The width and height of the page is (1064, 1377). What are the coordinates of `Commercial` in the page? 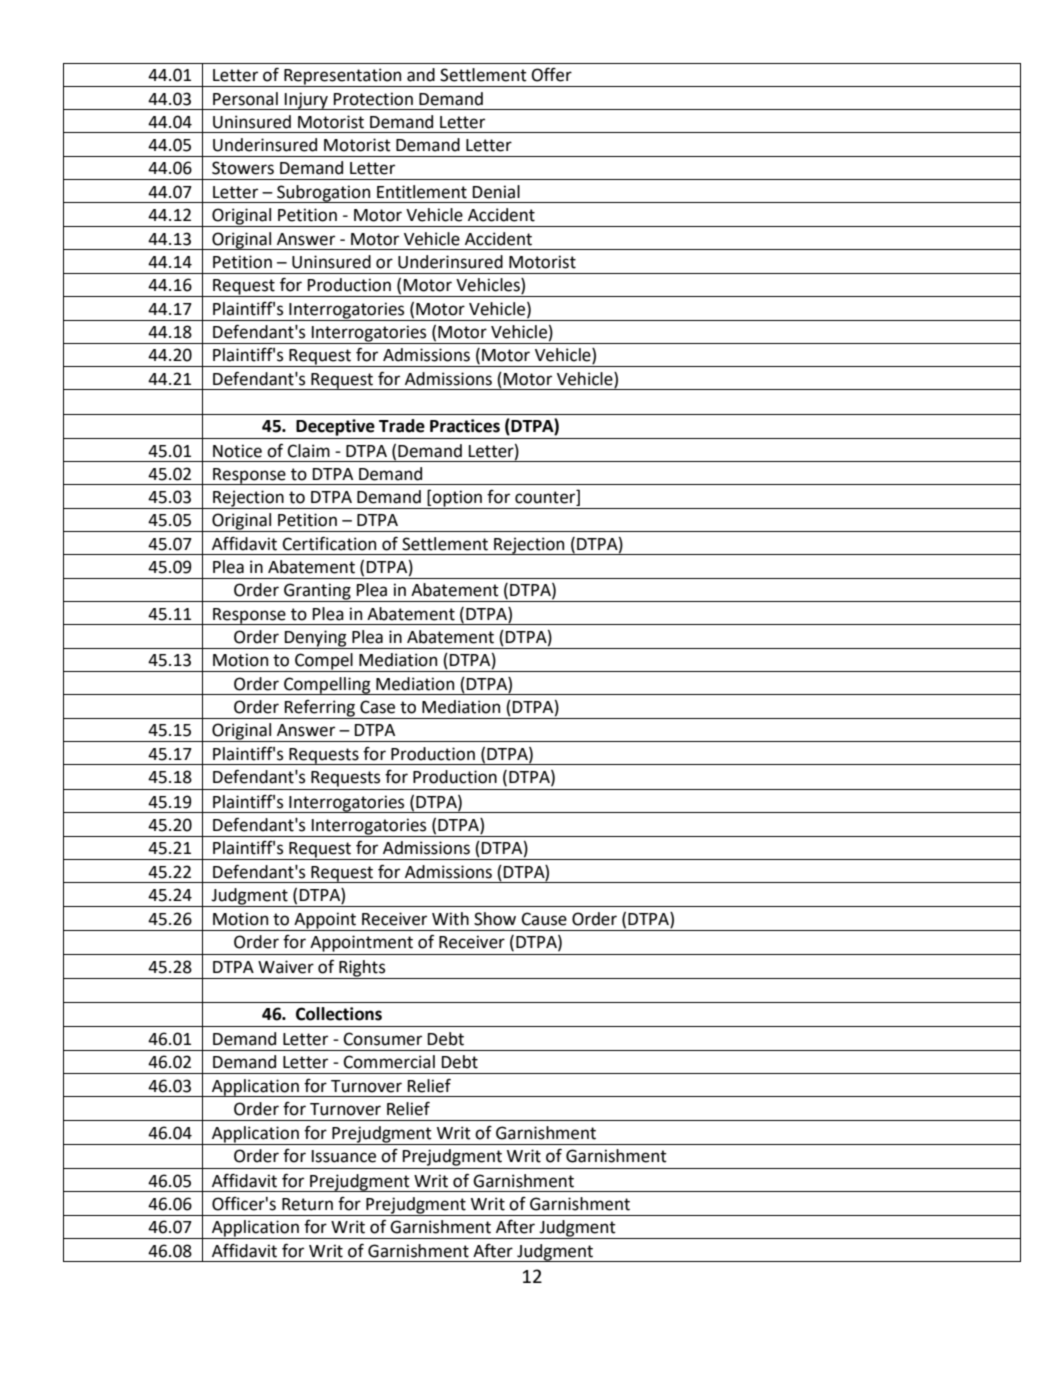 It's located at (389, 1062).
